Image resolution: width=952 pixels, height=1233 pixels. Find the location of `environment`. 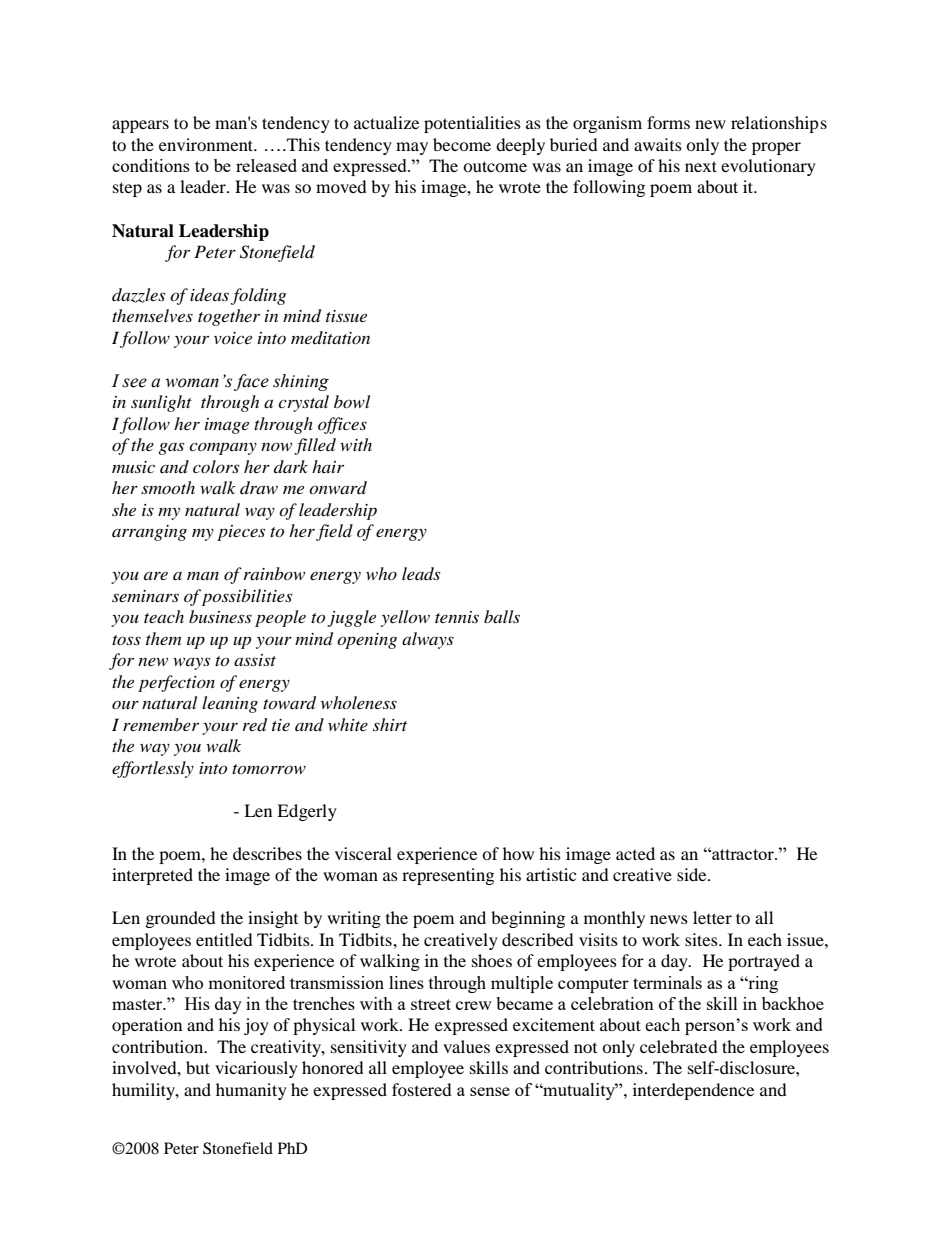

environment is located at coordinates (207, 144).
